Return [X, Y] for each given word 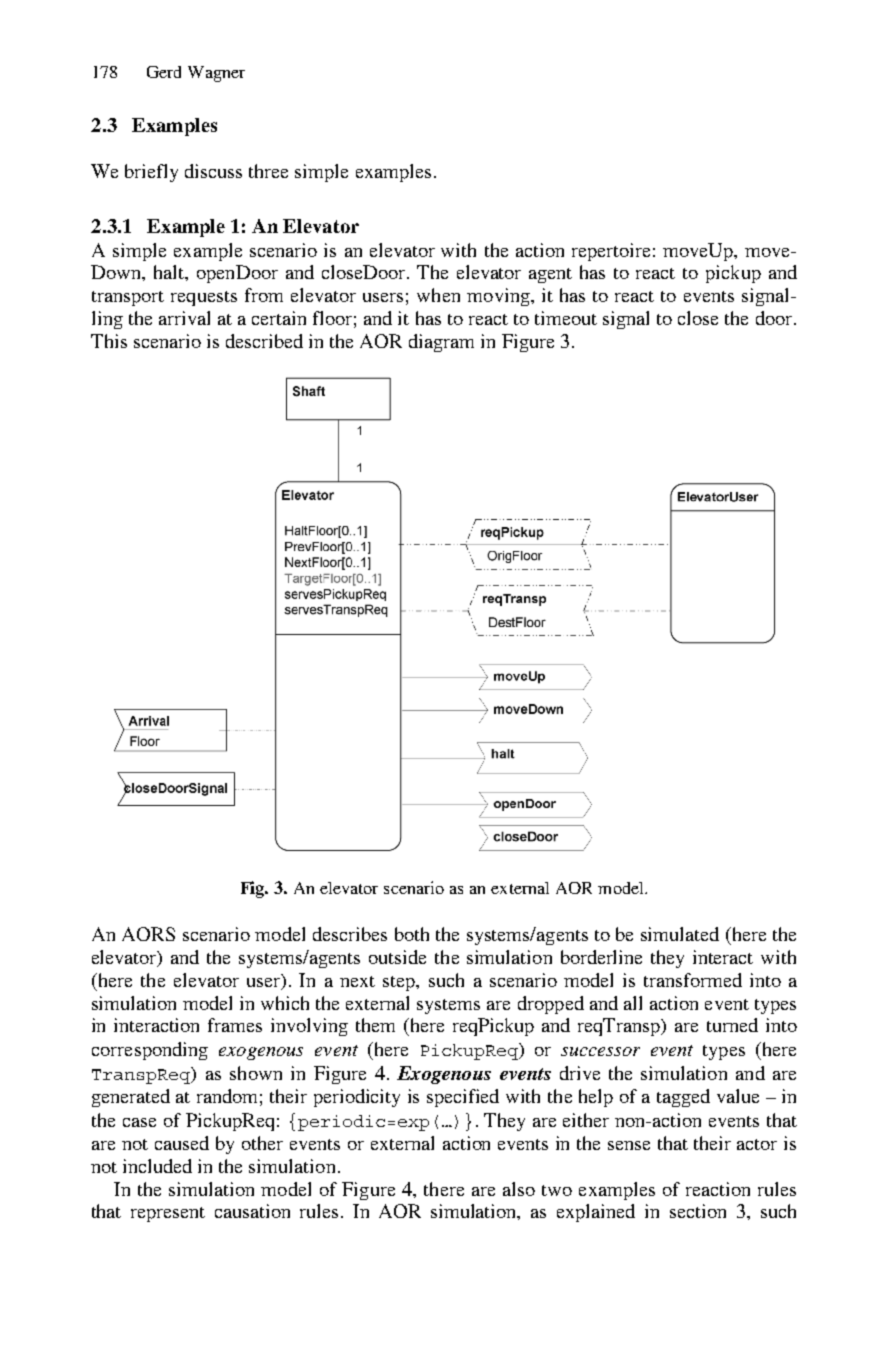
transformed [693, 980]
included [157, 1166]
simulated [680, 934]
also [519, 1189]
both [412, 934]
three [268, 171]
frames [235, 1025]
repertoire [611, 252]
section [698, 1211]
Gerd [164, 72]
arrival [184, 318]
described [264, 341]
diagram [441, 343]
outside [397, 957]
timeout [566, 318]
